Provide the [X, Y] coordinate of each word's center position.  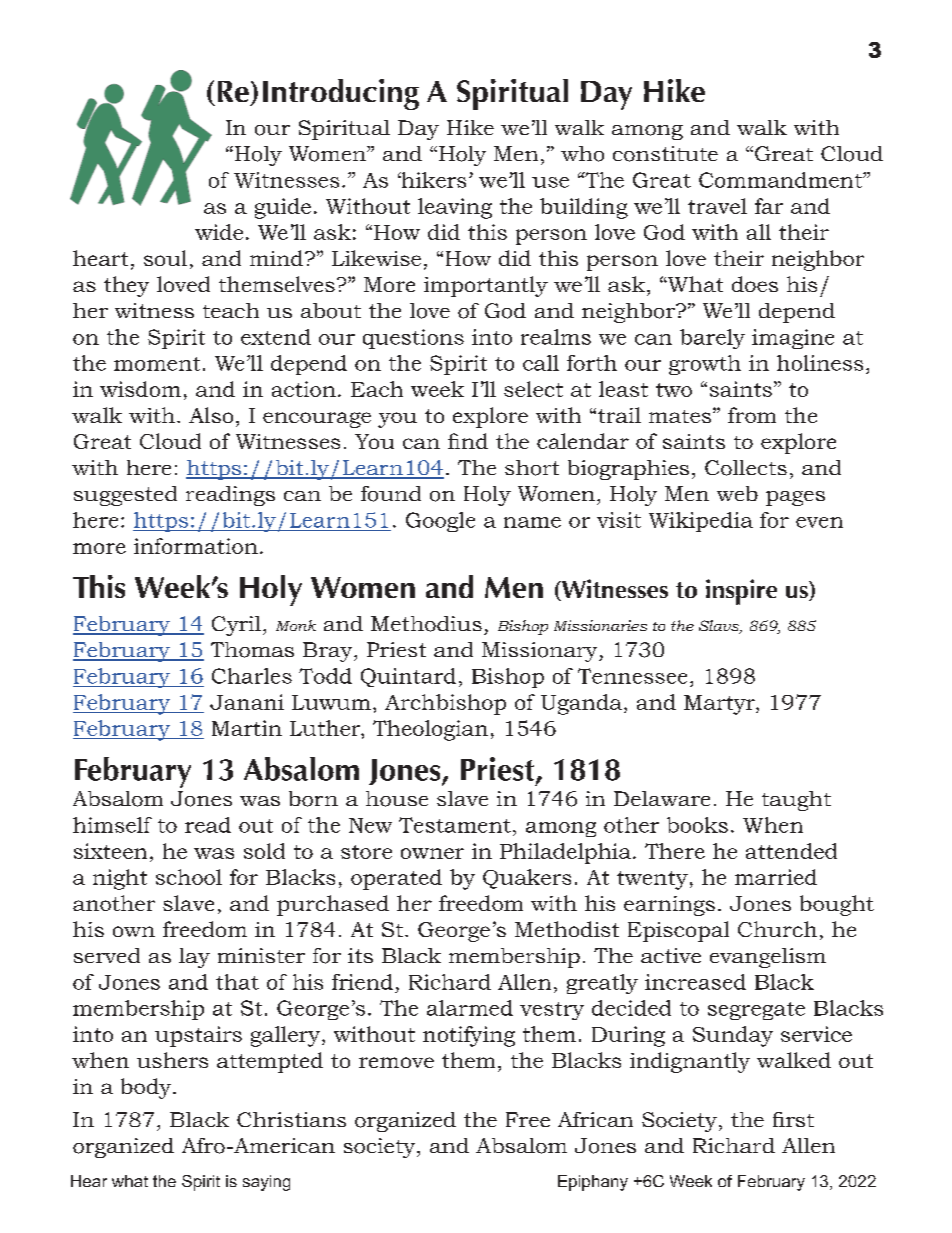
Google [440, 522]
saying [266, 1183]
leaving [455, 208]
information [196, 546]
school [189, 877]
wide [219, 232]
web [737, 493]
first [793, 1119]
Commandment [781, 180]
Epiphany [593, 1183]
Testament [455, 825]
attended [791, 851]
